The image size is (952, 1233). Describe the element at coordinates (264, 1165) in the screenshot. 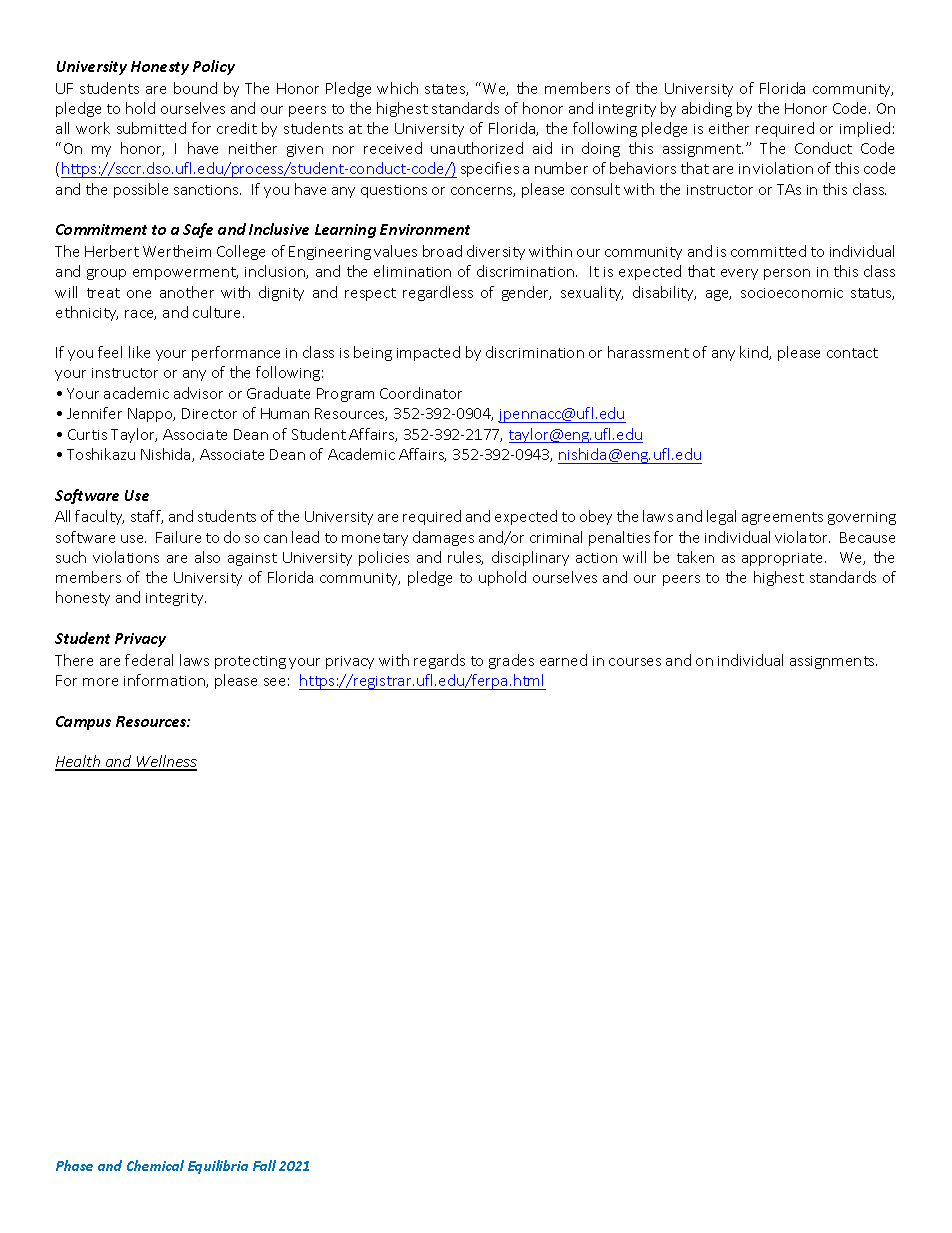

I see `Fall` at that location.
